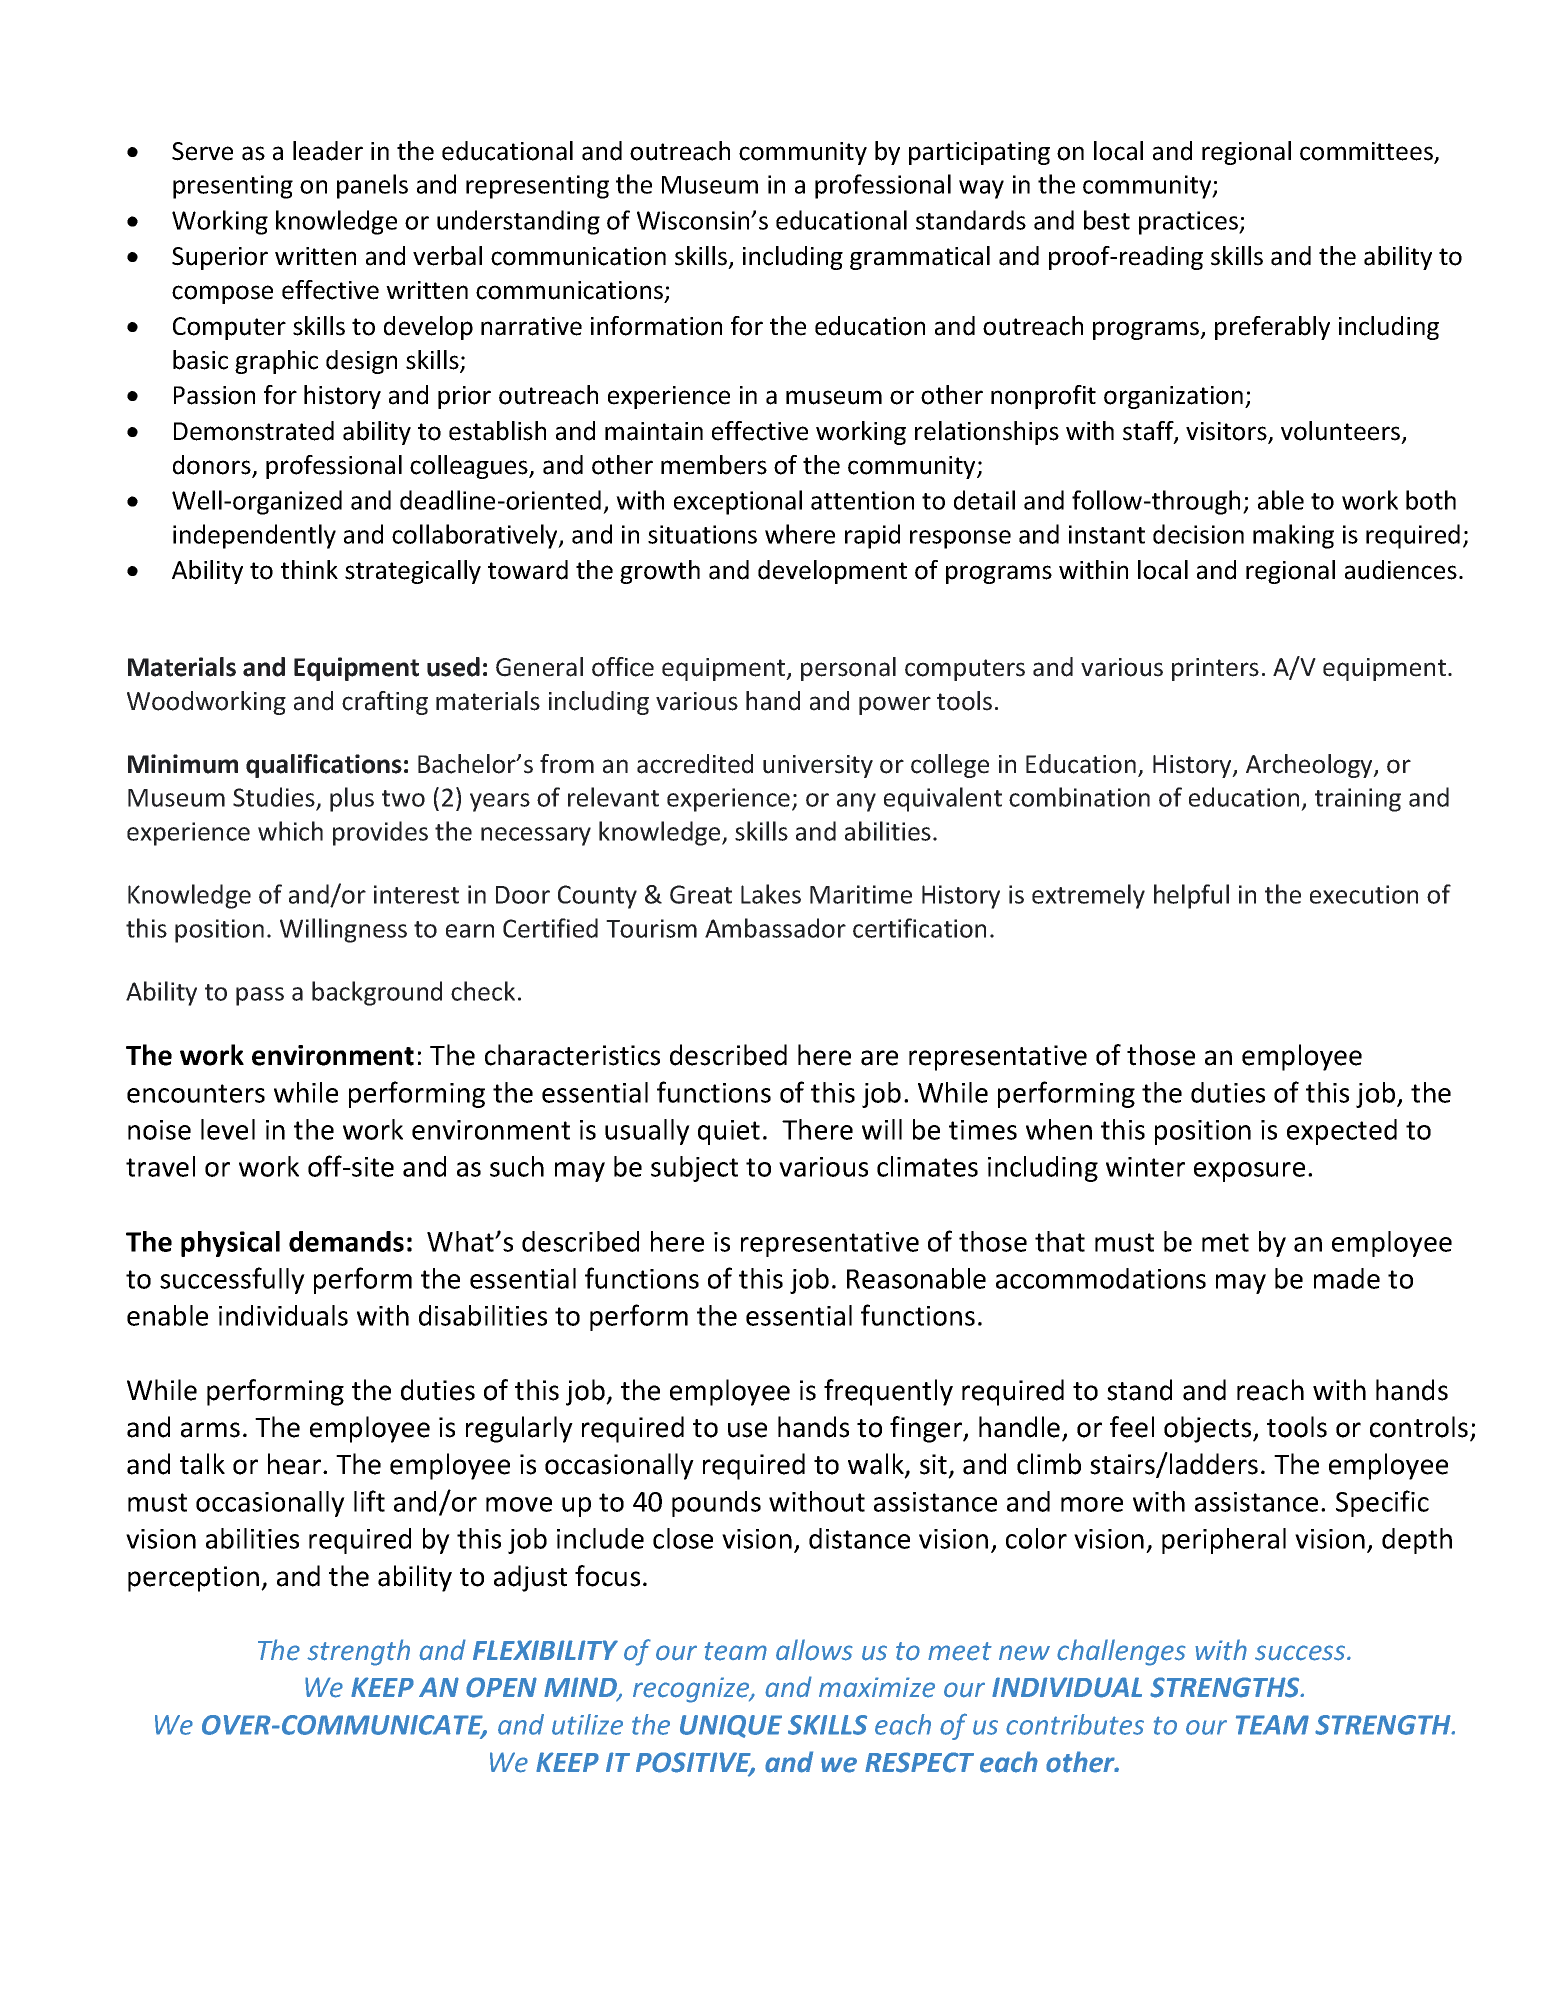 Image resolution: width=1553 pixels, height=2010 pixels. Describe the element at coordinates (501, 1687) in the screenshot. I see `OPEN` at that location.
